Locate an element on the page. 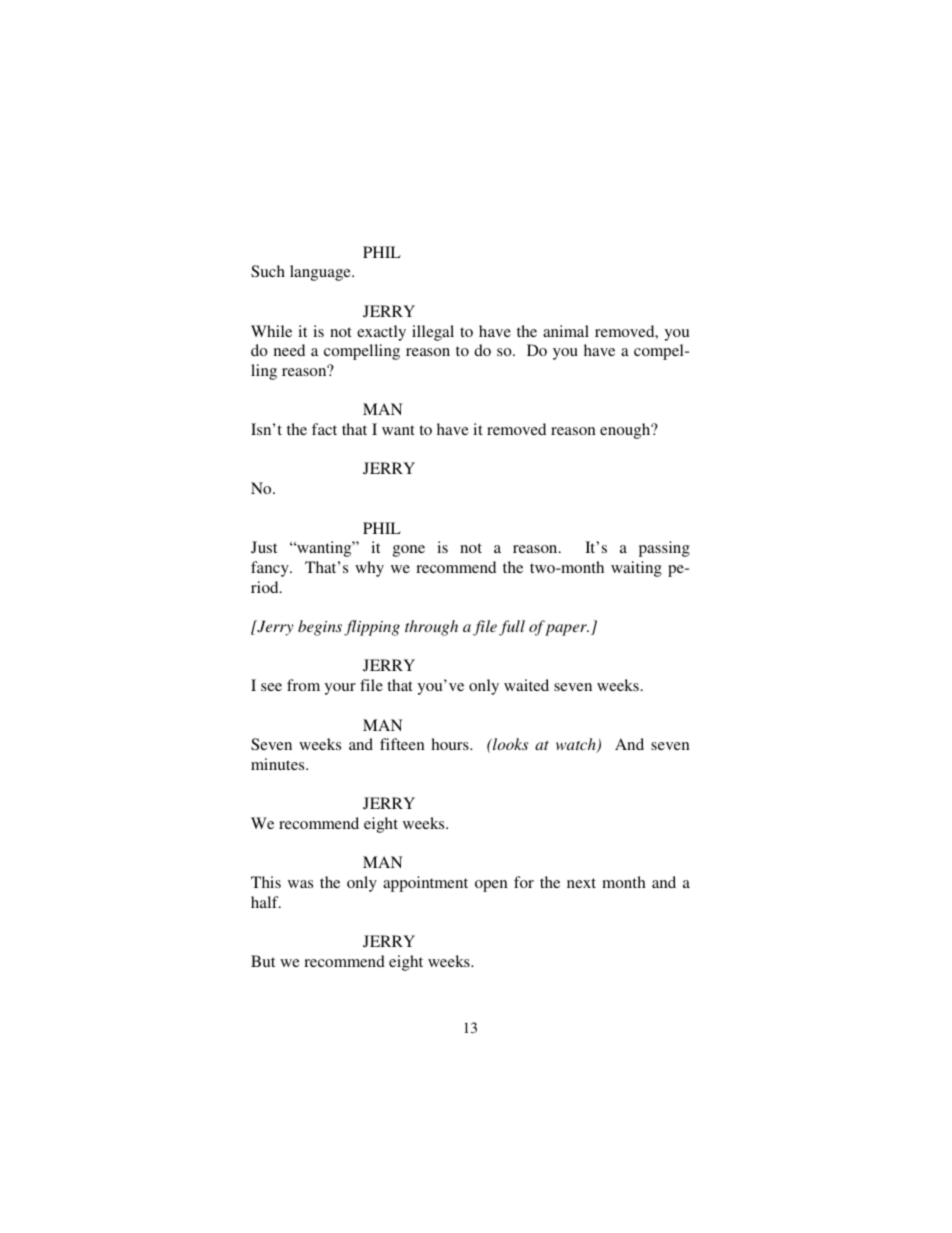  language is located at coordinates (321, 273).
